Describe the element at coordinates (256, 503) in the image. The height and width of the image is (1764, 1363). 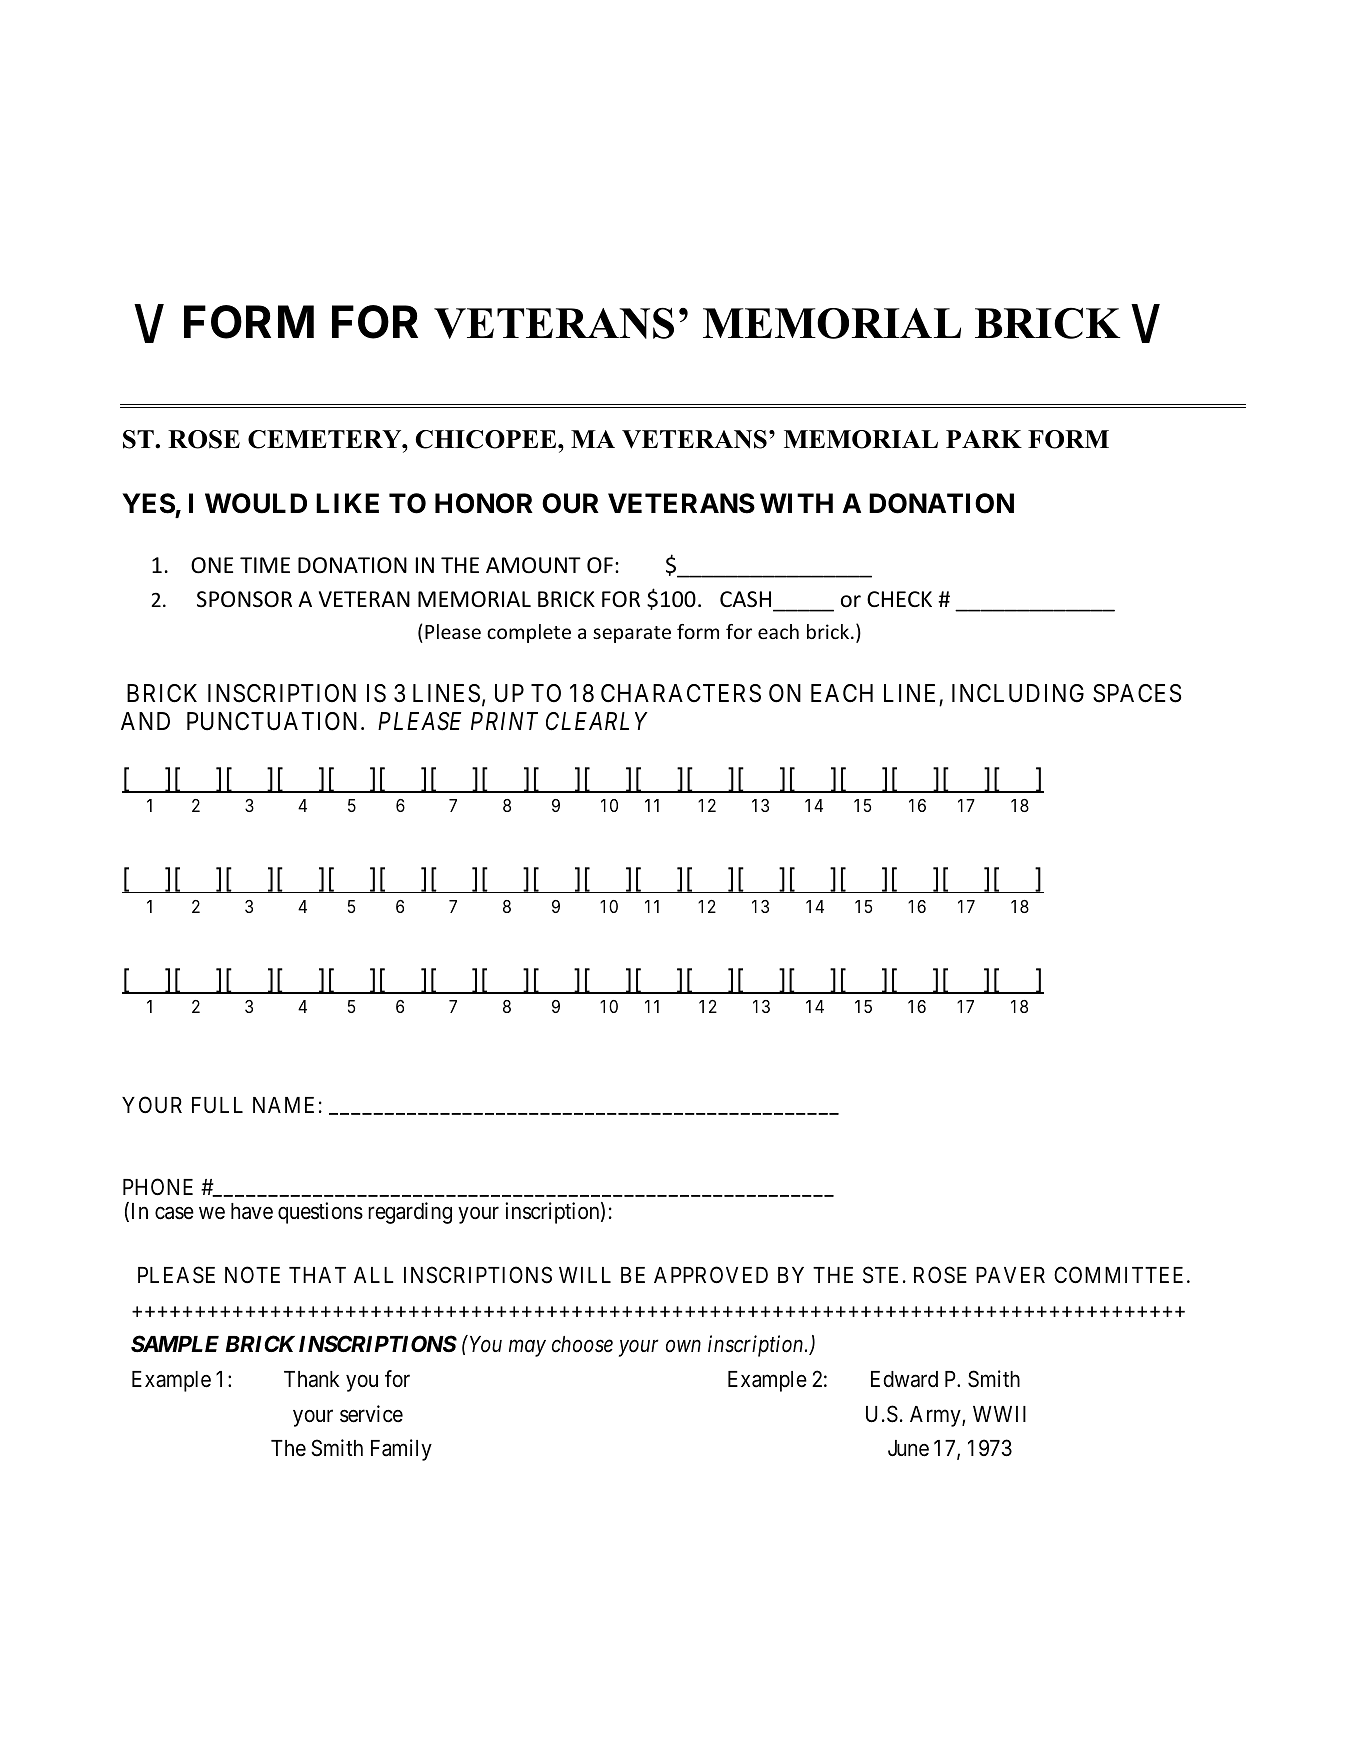
I see `WOULD` at that location.
